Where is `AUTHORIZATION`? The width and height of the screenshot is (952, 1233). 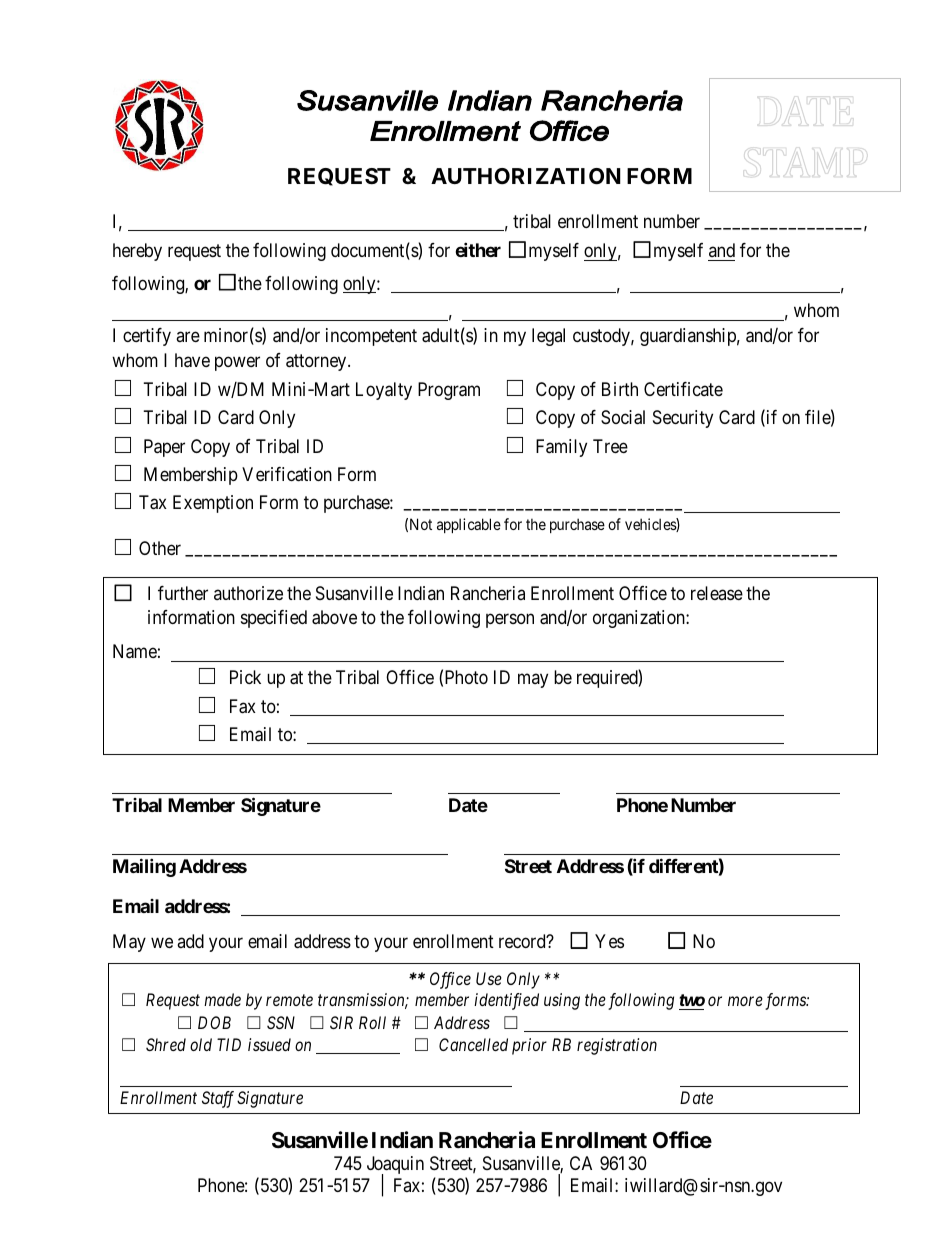
AUTHORIZATION is located at coordinates (526, 176).
